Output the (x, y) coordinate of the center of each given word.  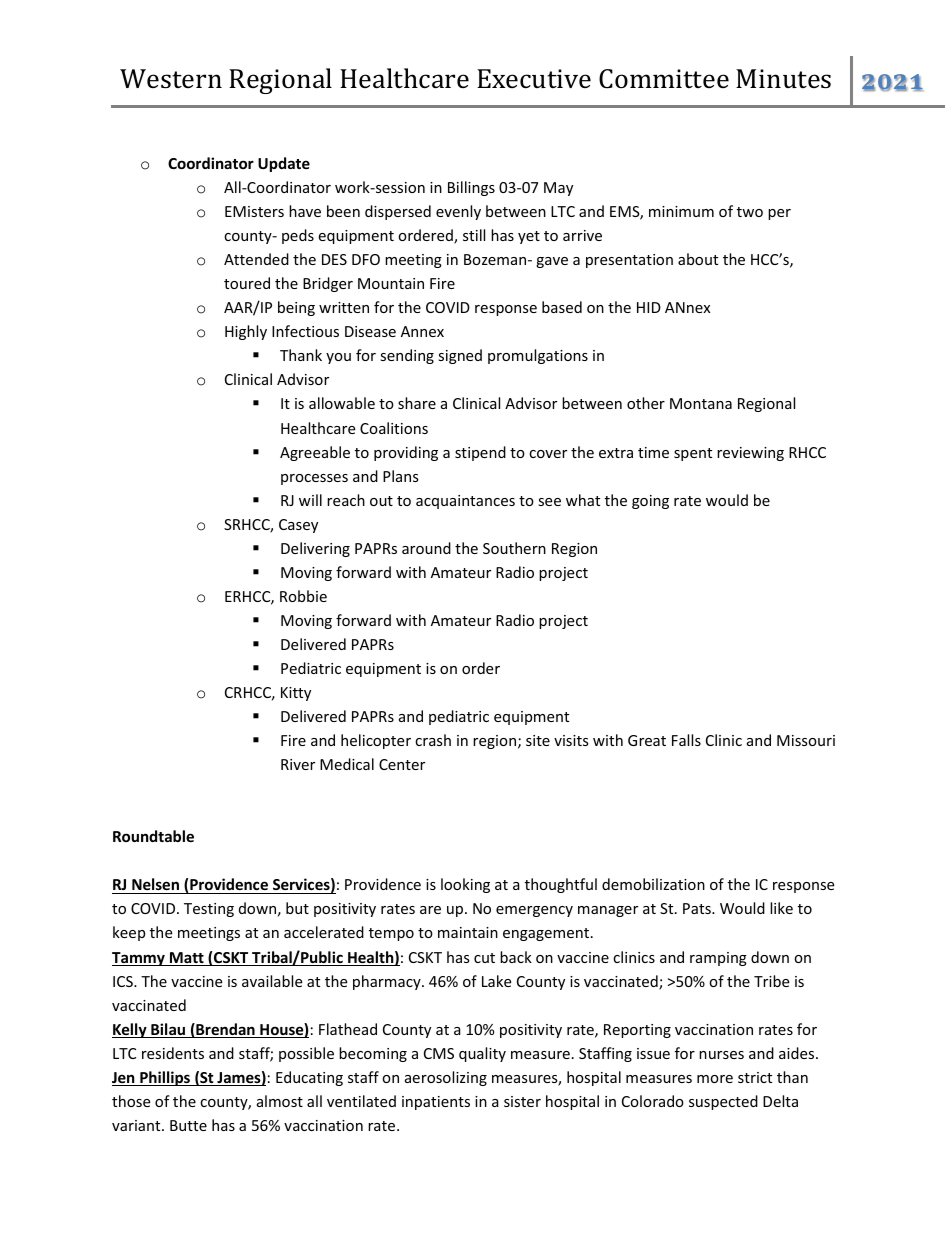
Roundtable (153, 836)
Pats (698, 908)
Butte (188, 1125)
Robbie (303, 596)
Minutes (783, 79)
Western (171, 79)
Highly (246, 332)
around (426, 548)
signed (460, 356)
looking (465, 885)
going (650, 502)
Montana (701, 403)
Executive (534, 79)
